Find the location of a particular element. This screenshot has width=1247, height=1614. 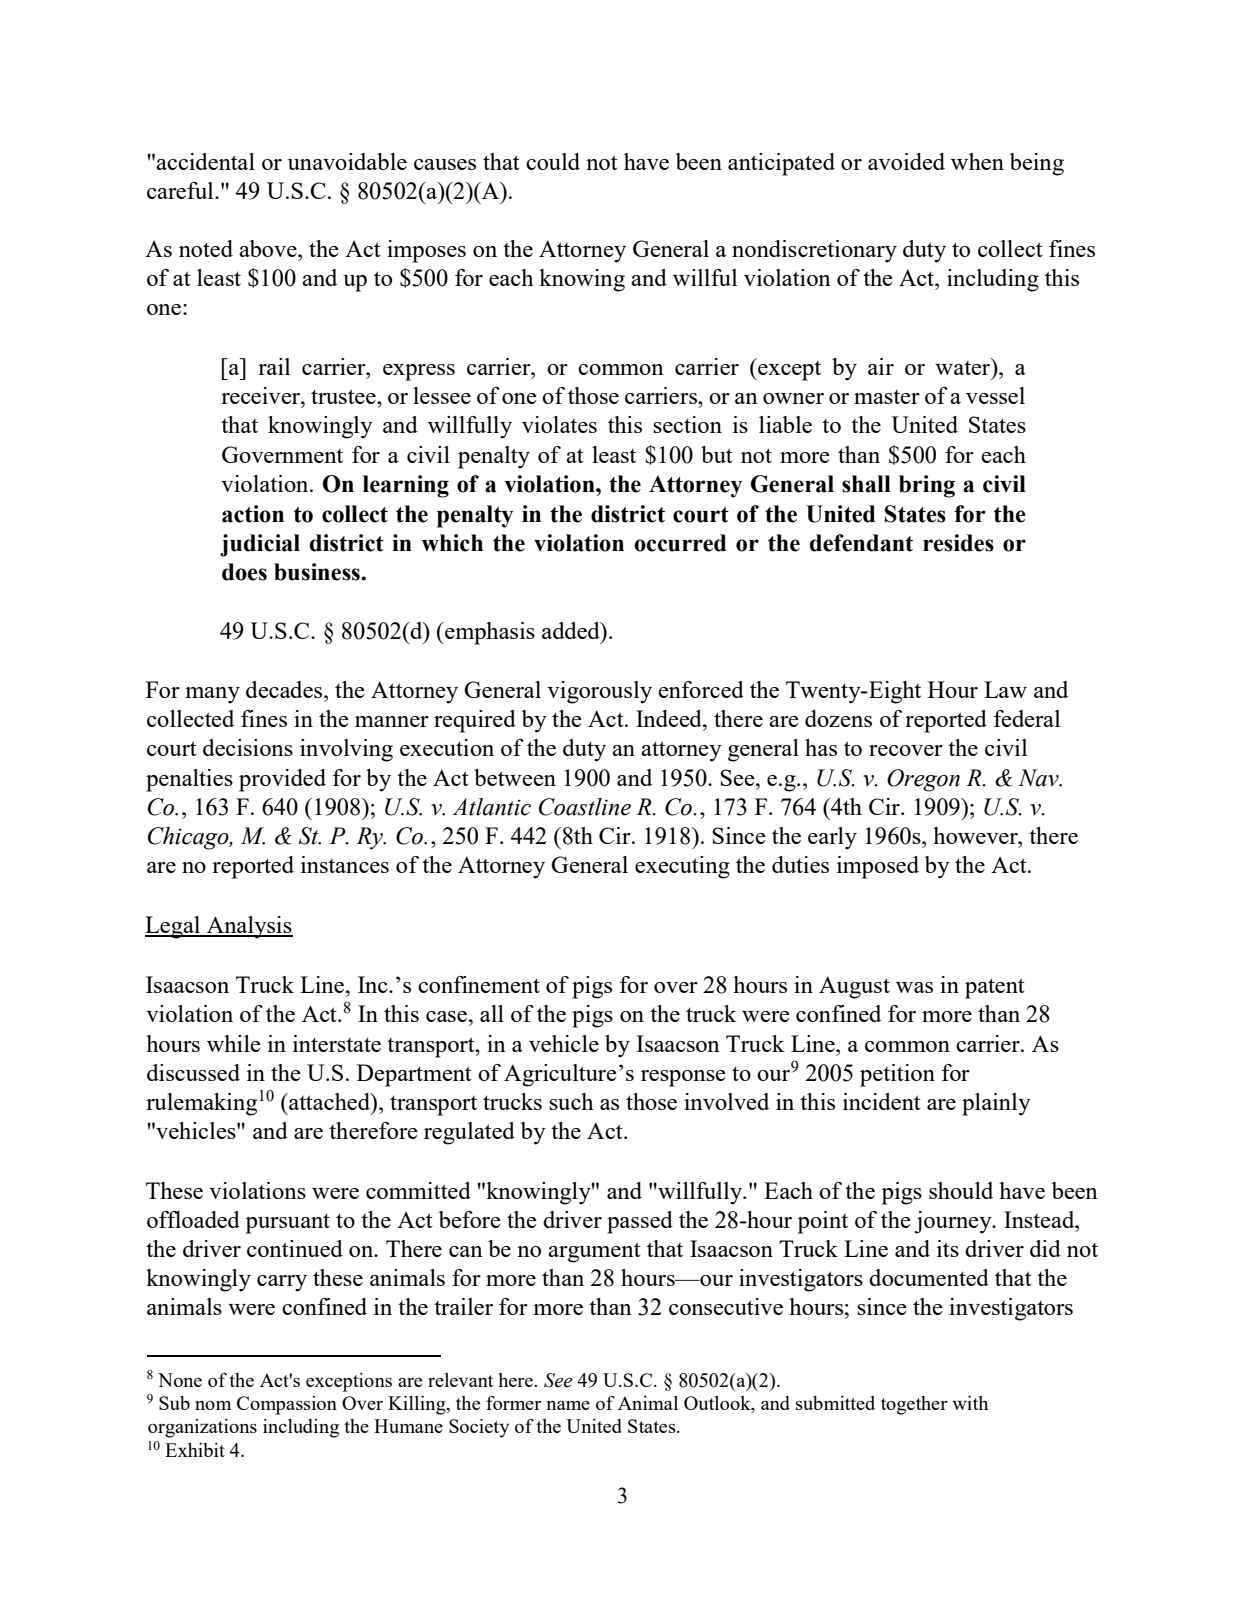

above is located at coordinates (269, 248).
